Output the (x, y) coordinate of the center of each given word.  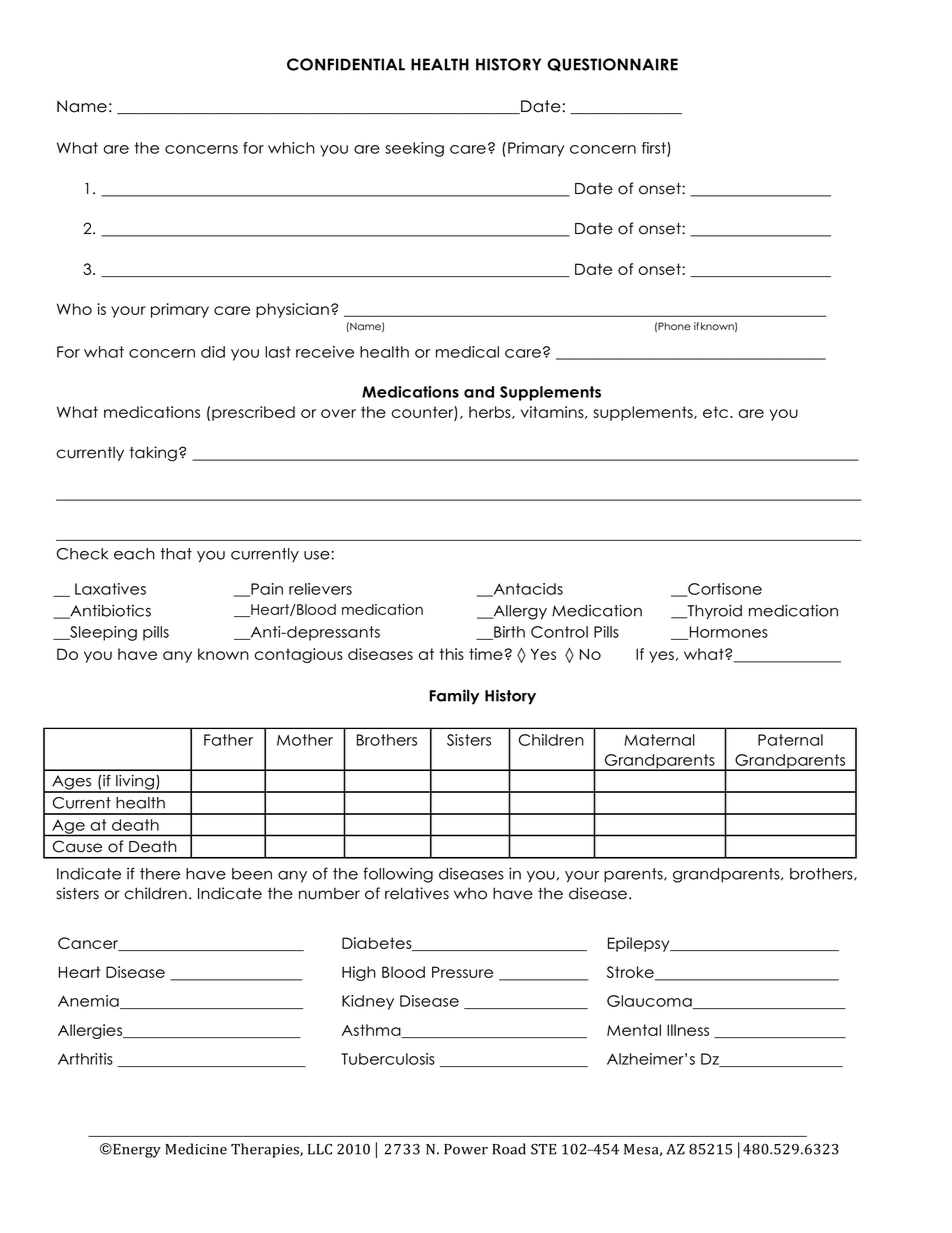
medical (467, 352)
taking (153, 454)
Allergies (91, 1031)
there (160, 874)
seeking (414, 149)
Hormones (727, 633)
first (655, 149)
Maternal (659, 740)
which (291, 148)
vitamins (553, 412)
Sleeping (102, 633)
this (452, 654)
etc (717, 412)
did (213, 352)
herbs (491, 412)
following (398, 875)
